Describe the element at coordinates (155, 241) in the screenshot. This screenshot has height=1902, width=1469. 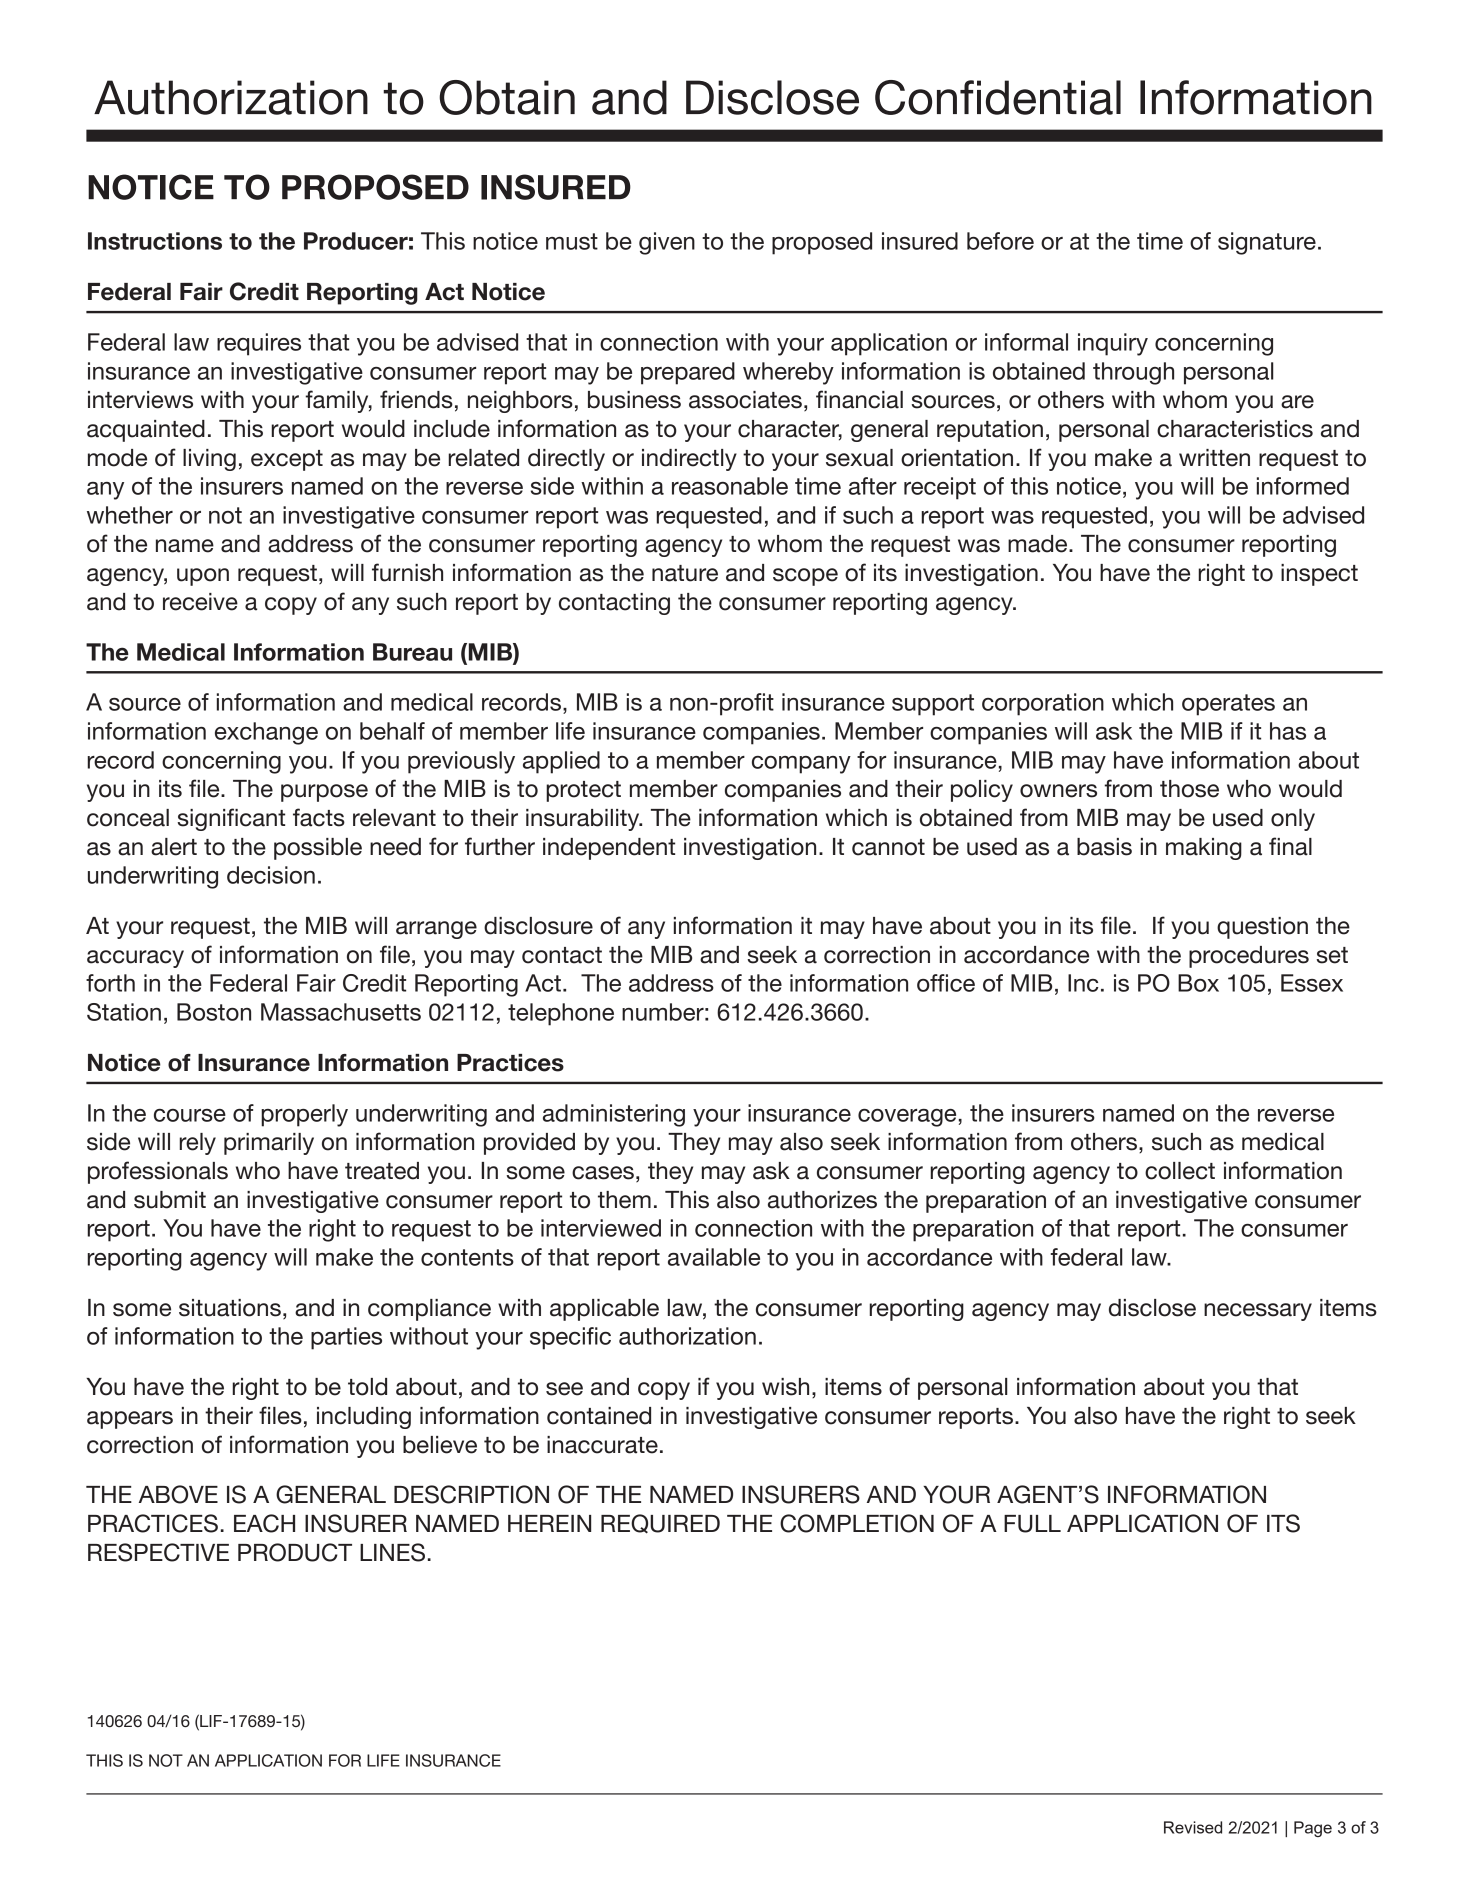
I see `Instructions` at that location.
